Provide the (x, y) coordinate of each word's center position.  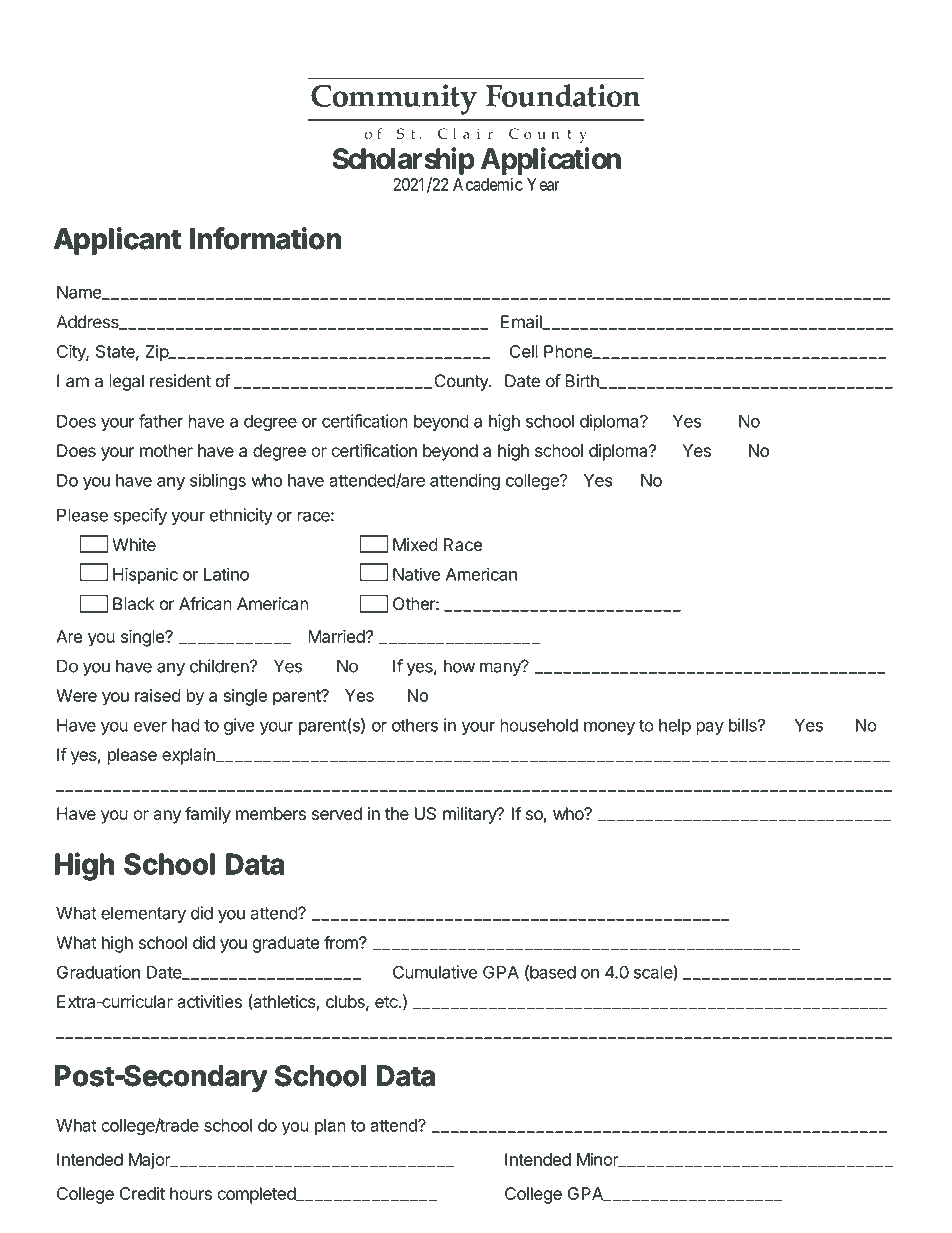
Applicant (117, 241)
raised (158, 695)
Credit (142, 1193)
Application (551, 161)
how (459, 666)
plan (330, 1127)
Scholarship (404, 161)
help (675, 727)
